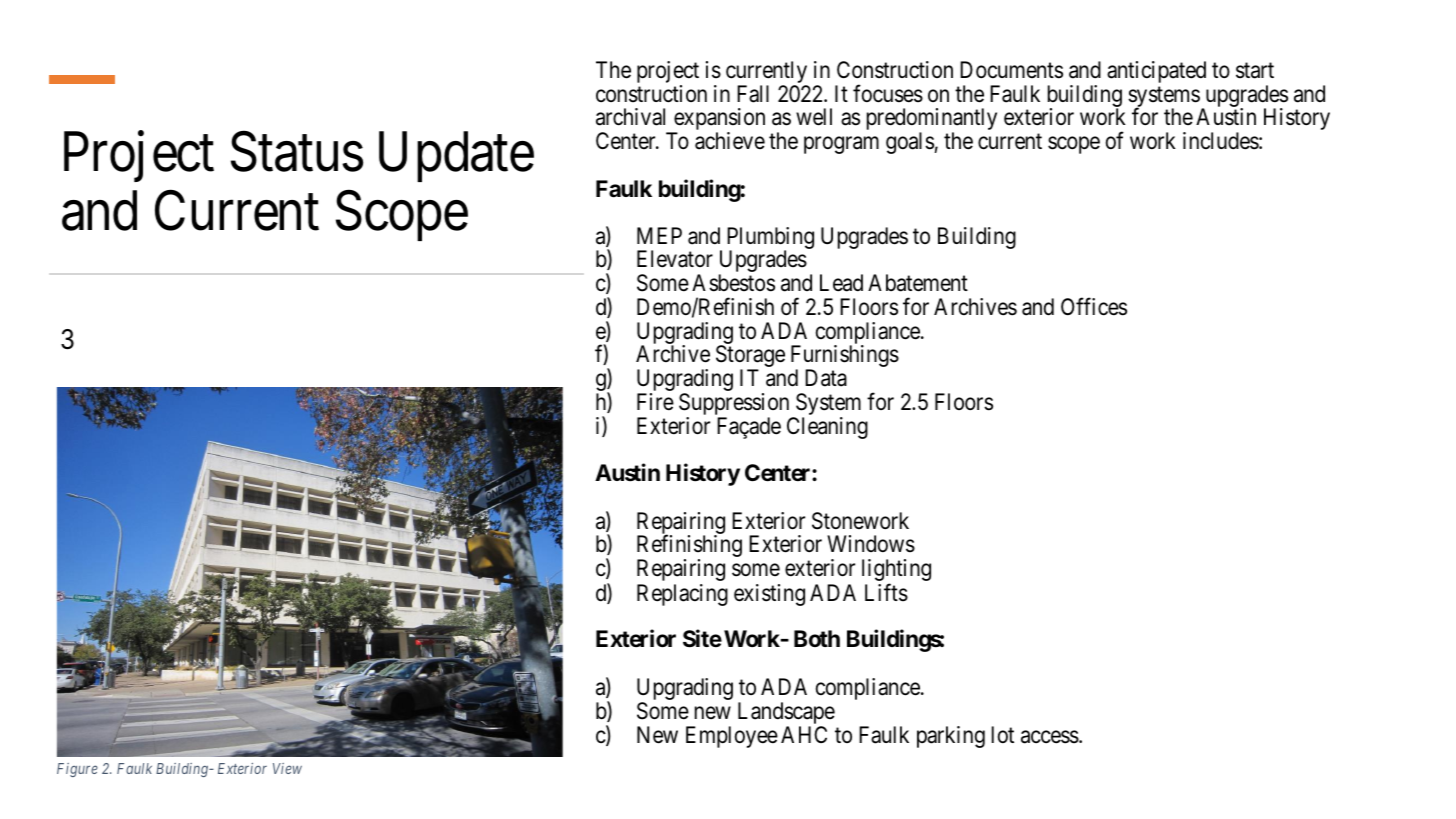  What do you see at coordinates (753, 94) in the document?
I see `Fall` at bounding box center [753, 94].
